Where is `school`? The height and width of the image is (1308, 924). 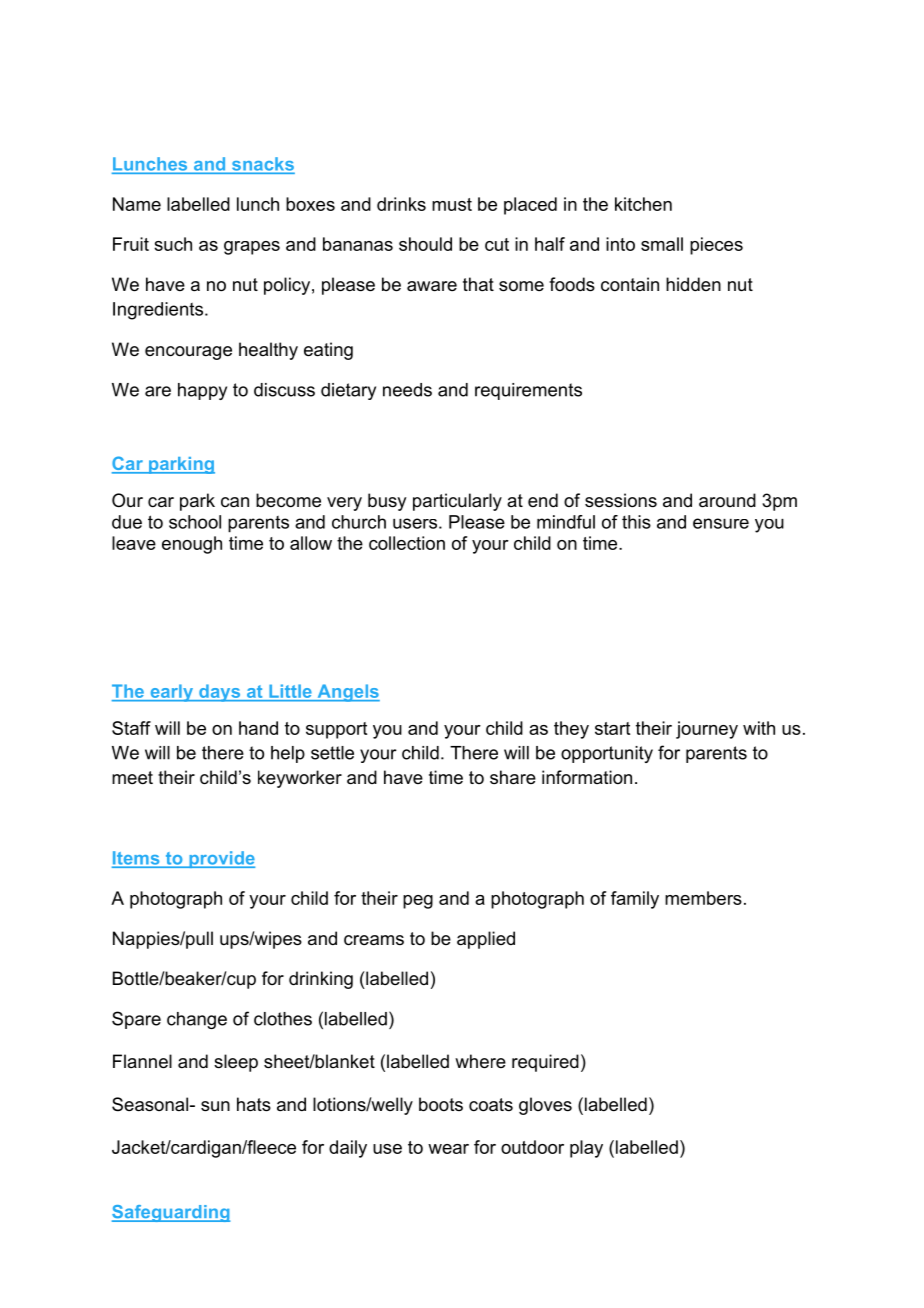
school is located at coordinates (195, 522).
